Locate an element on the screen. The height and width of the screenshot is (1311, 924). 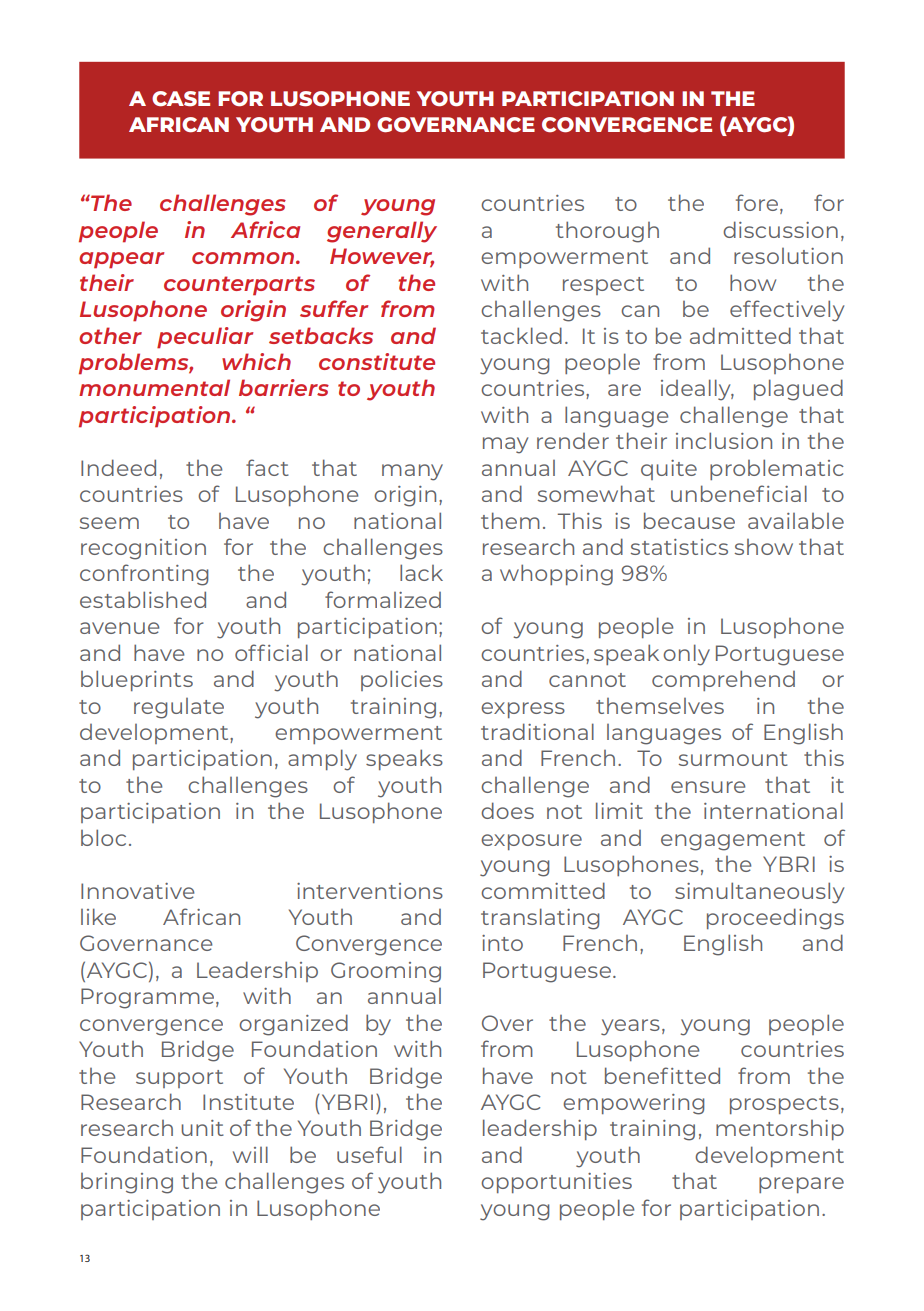
discussion is located at coordinates (780, 229).
